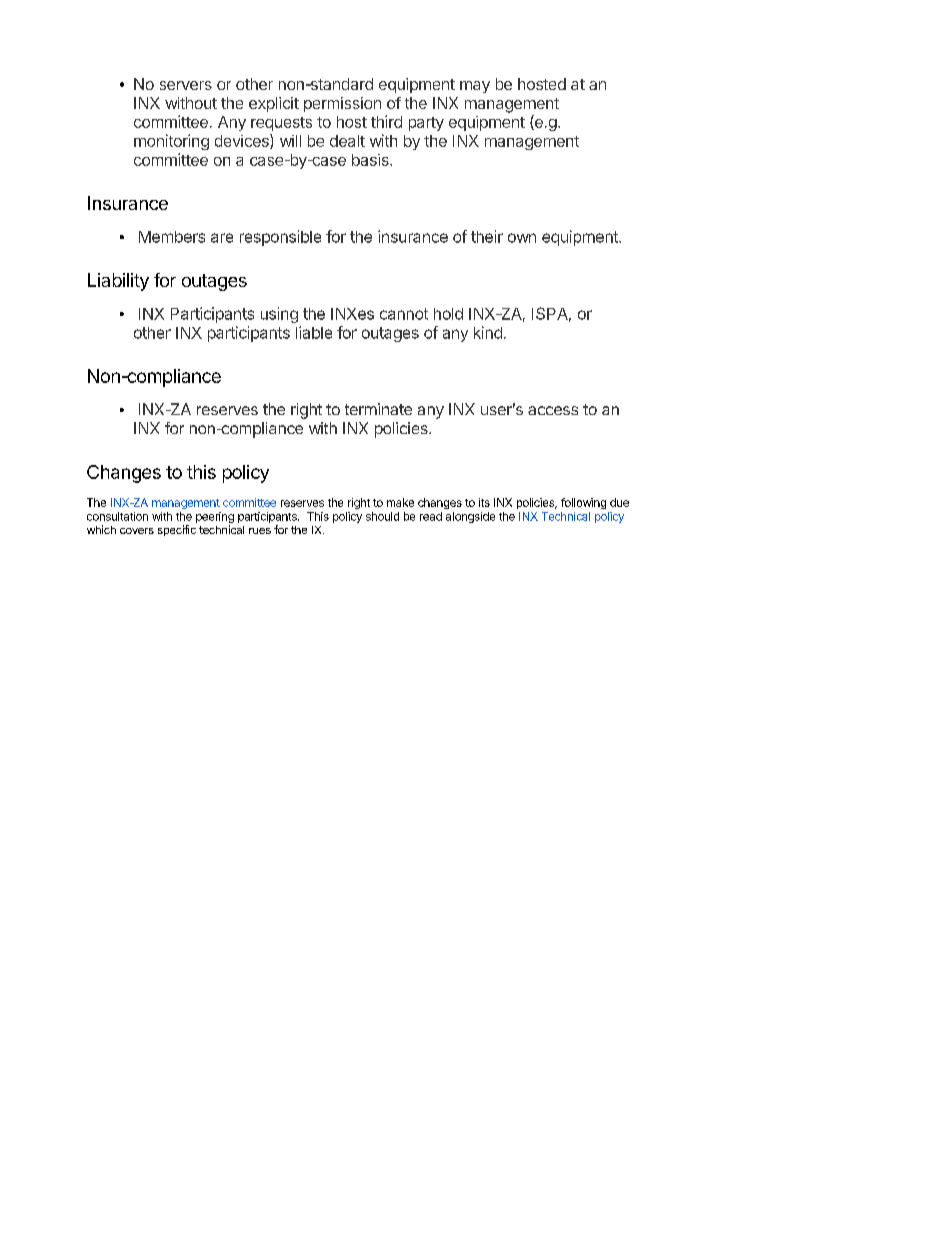 The image size is (952, 1233). Describe the element at coordinates (186, 85) in the document. I see `servers` at that location.
